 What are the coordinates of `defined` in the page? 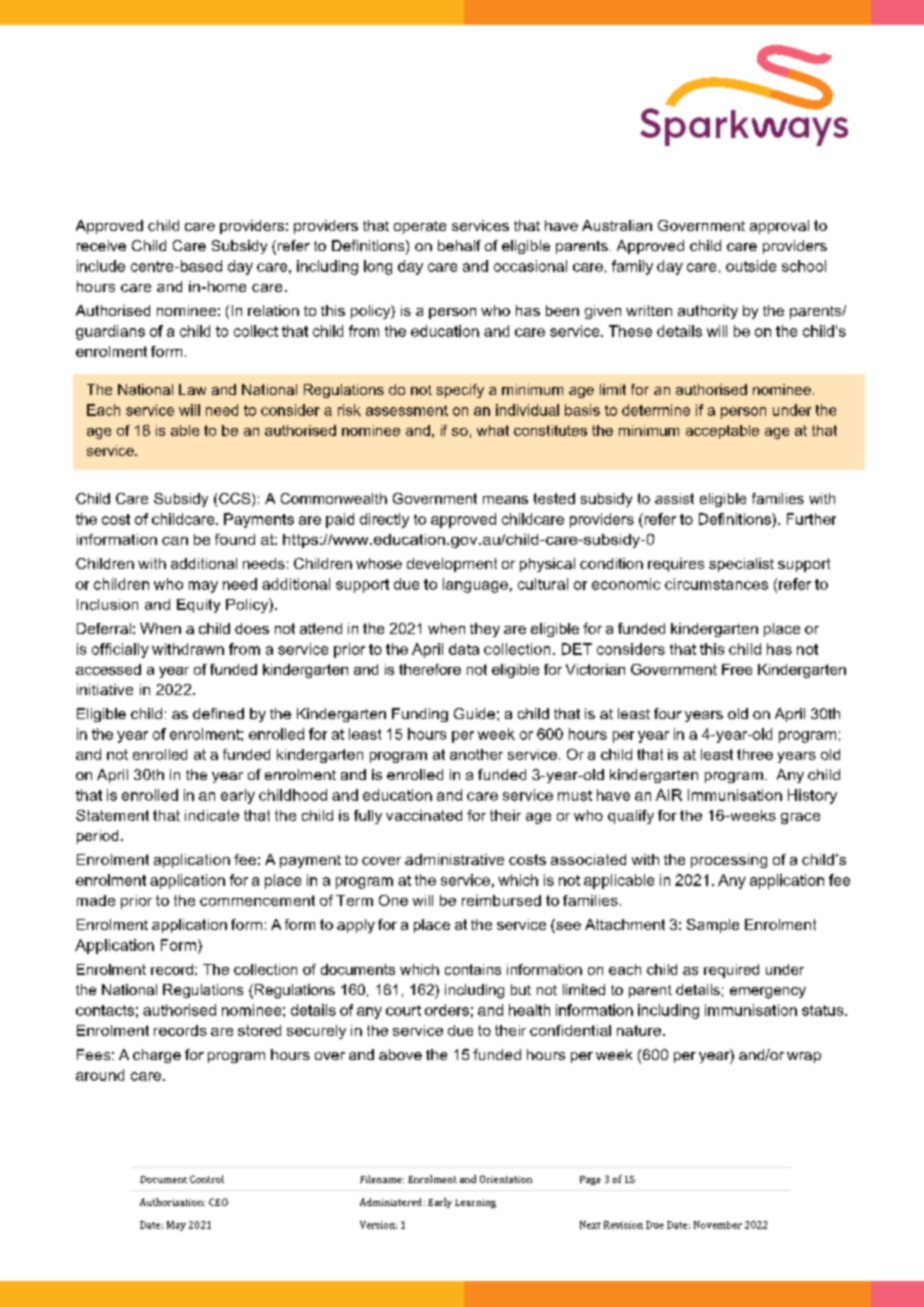 It's located at (218, 713).
